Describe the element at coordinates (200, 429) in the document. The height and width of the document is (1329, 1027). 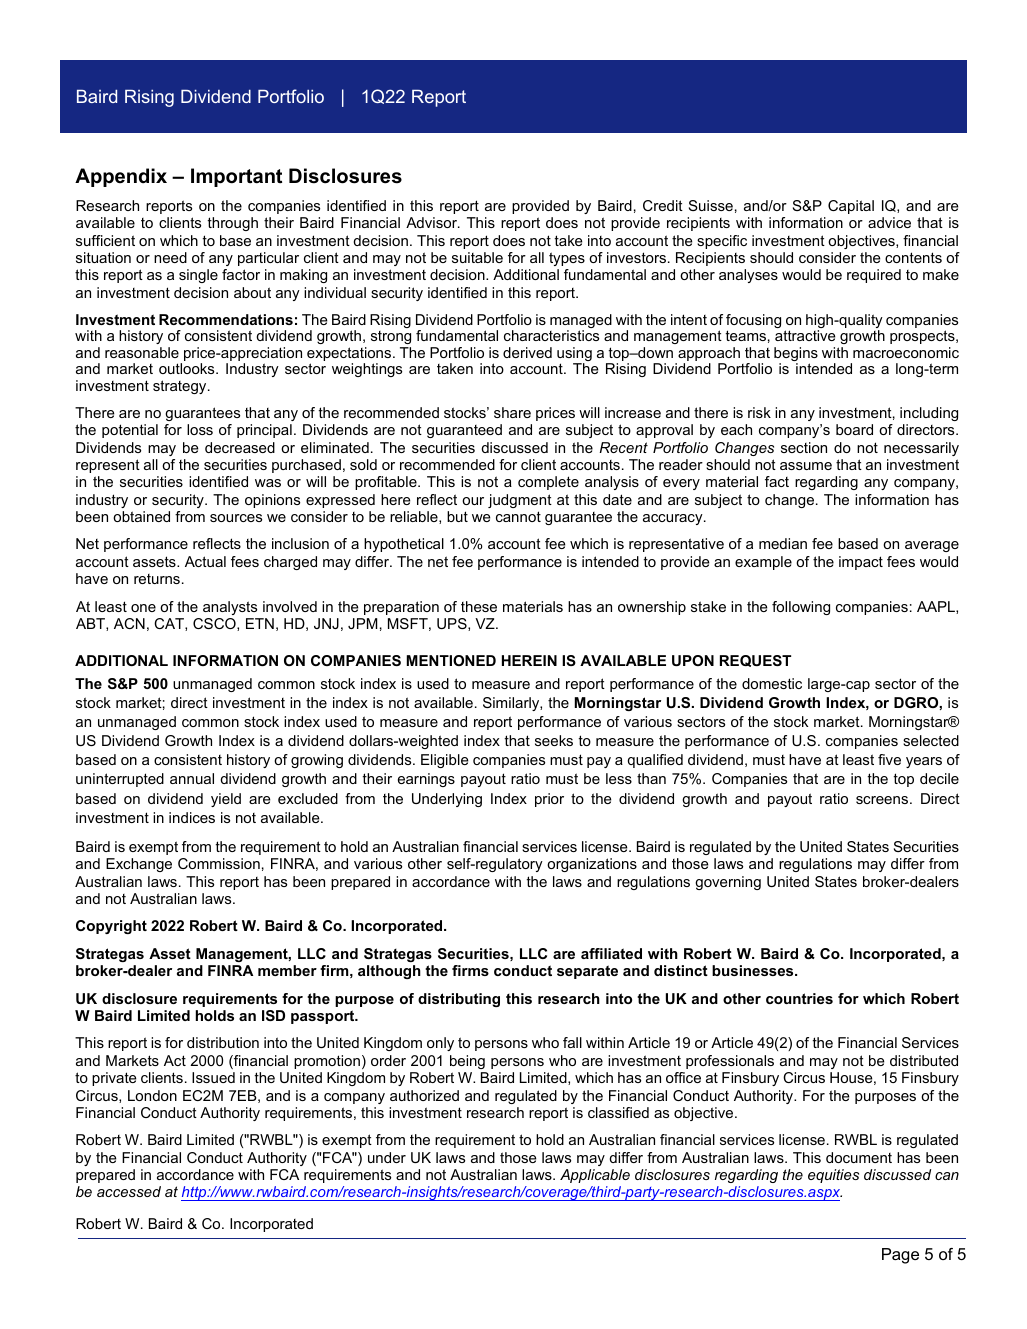
I see `loss` at that location.
